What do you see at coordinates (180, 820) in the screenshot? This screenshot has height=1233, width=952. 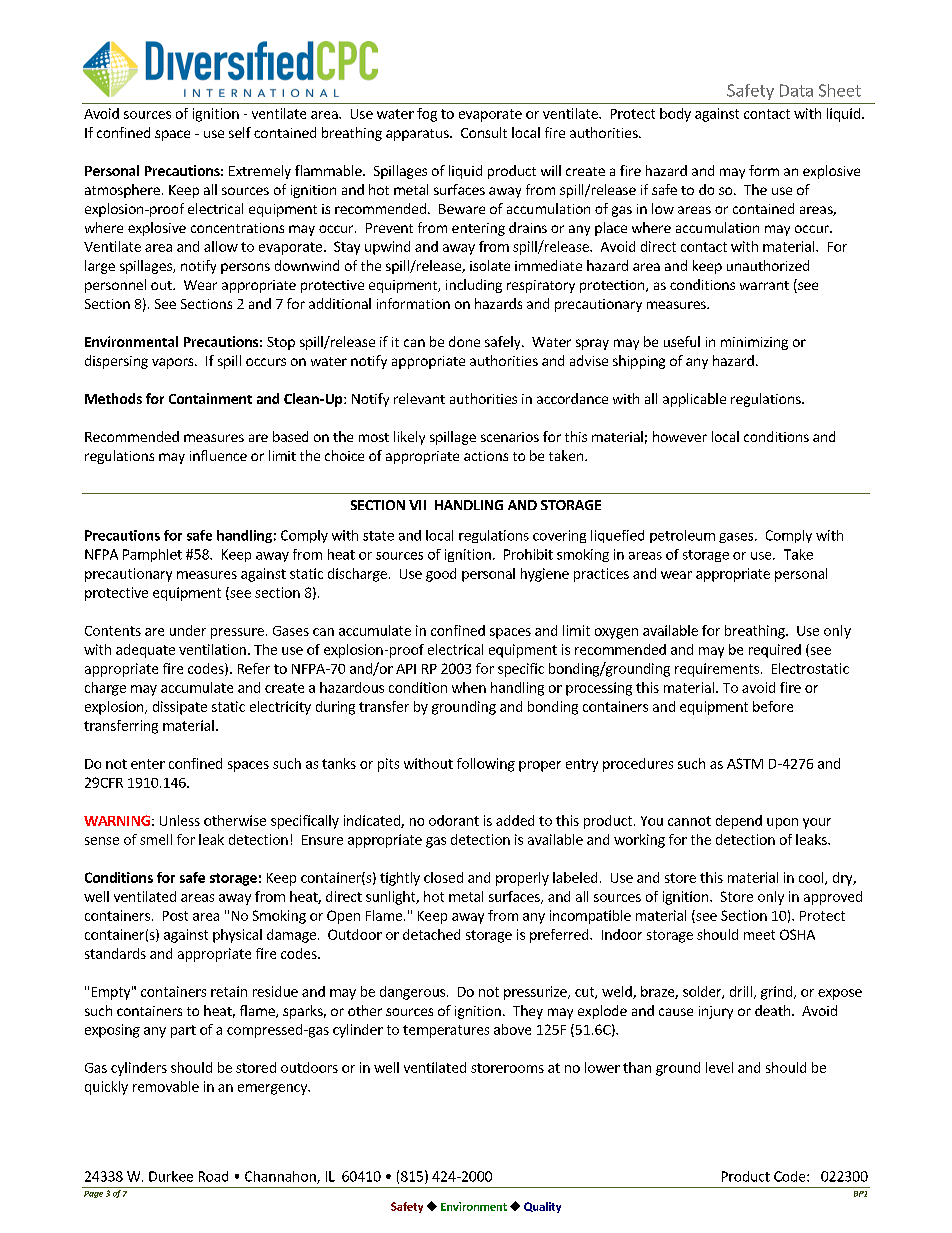 I see `Unless` at bounding box center [180, 820].
